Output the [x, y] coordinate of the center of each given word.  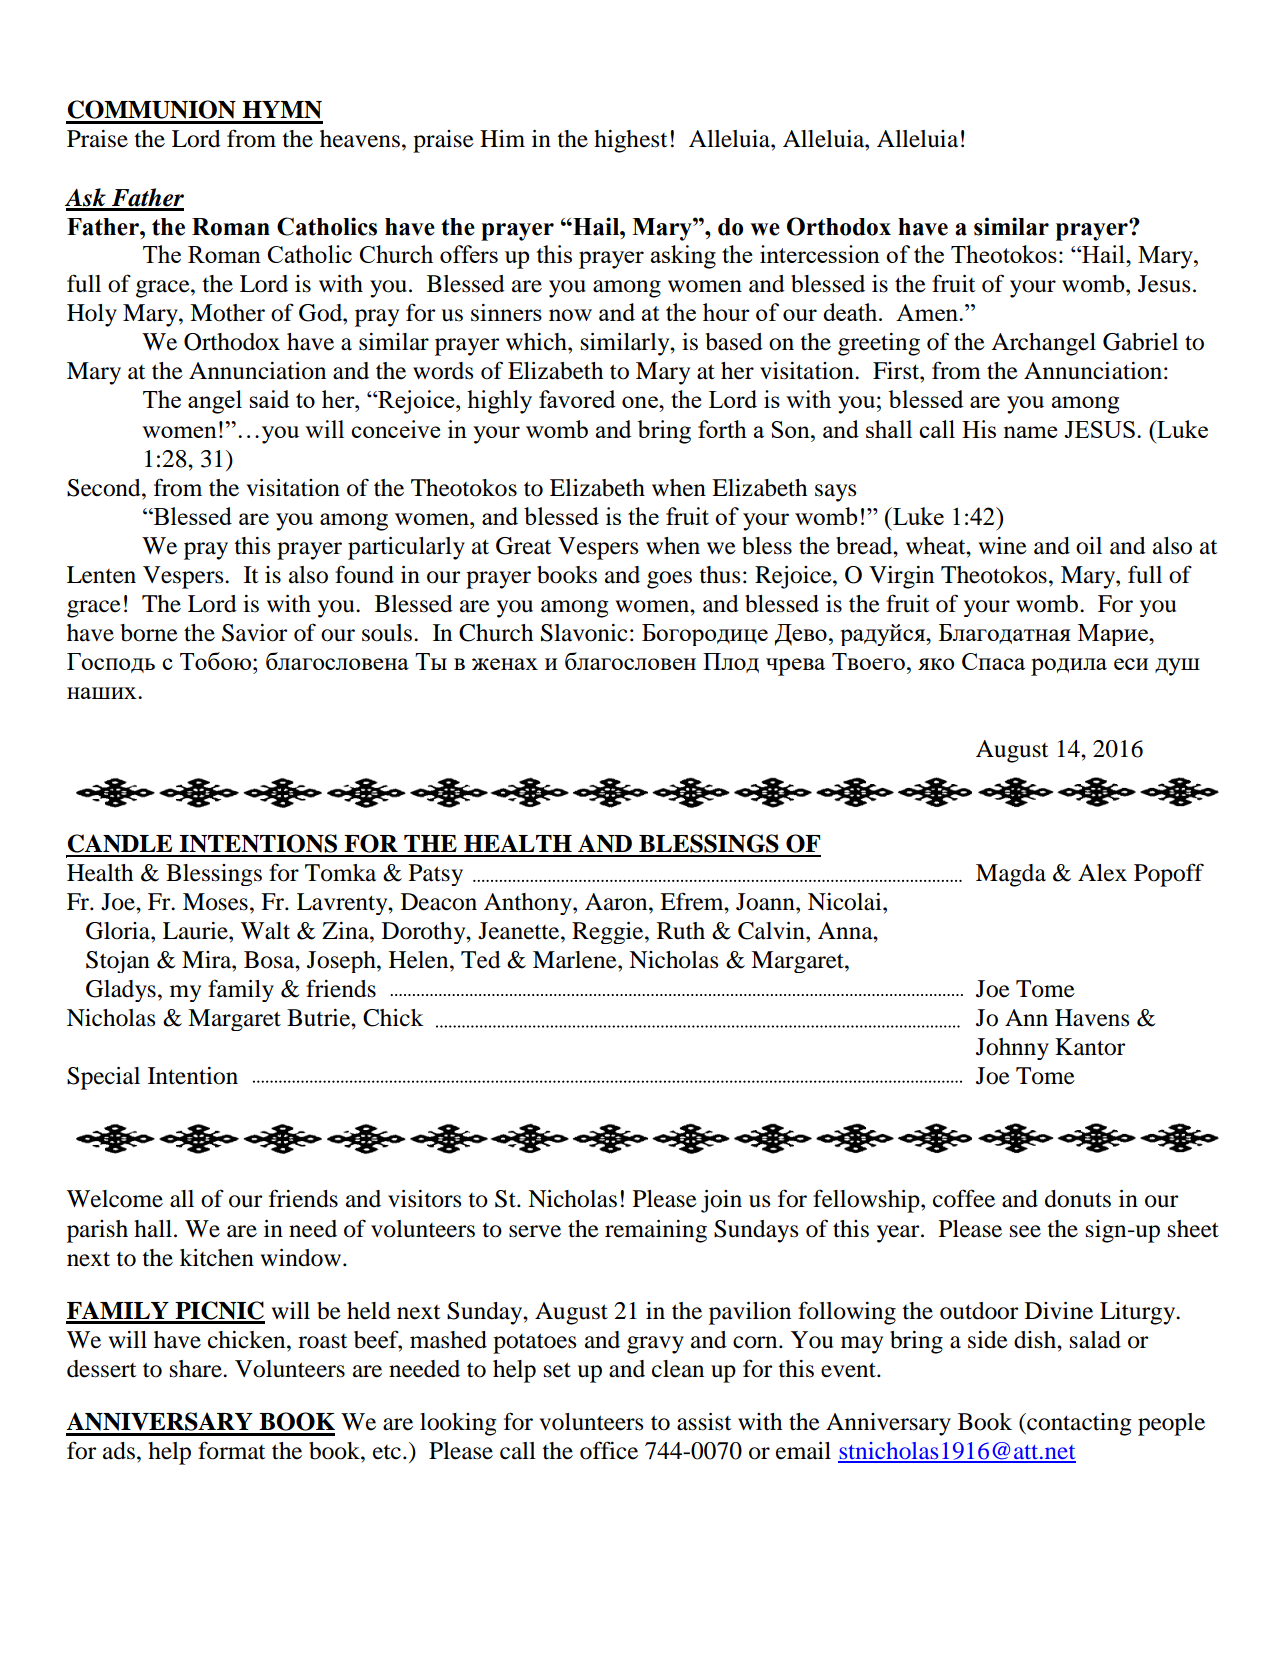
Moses [215, 902]
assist [704, 1422]
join [721, 1201]
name [1030, 432]
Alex [1102, 873]
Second [105, 488]
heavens [360, 139]
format [232, 1450]
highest [631, 141]
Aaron [617, 902]
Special [103, 1078]
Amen [928, 312]
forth [722, 429]
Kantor [1090, 1047]
